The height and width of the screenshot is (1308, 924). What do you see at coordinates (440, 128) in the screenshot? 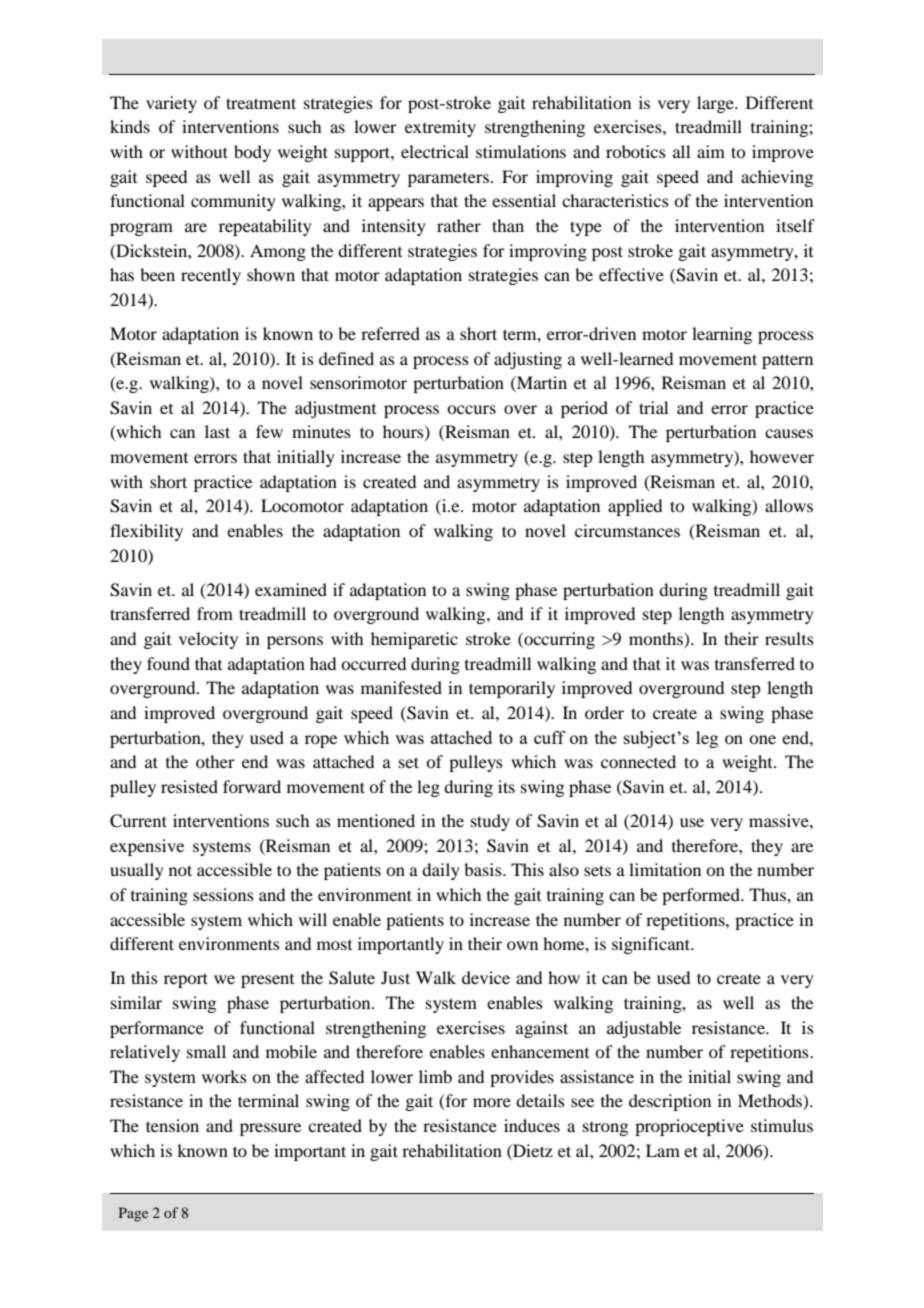
I see `extremity` at bounding box center [440, 128].
